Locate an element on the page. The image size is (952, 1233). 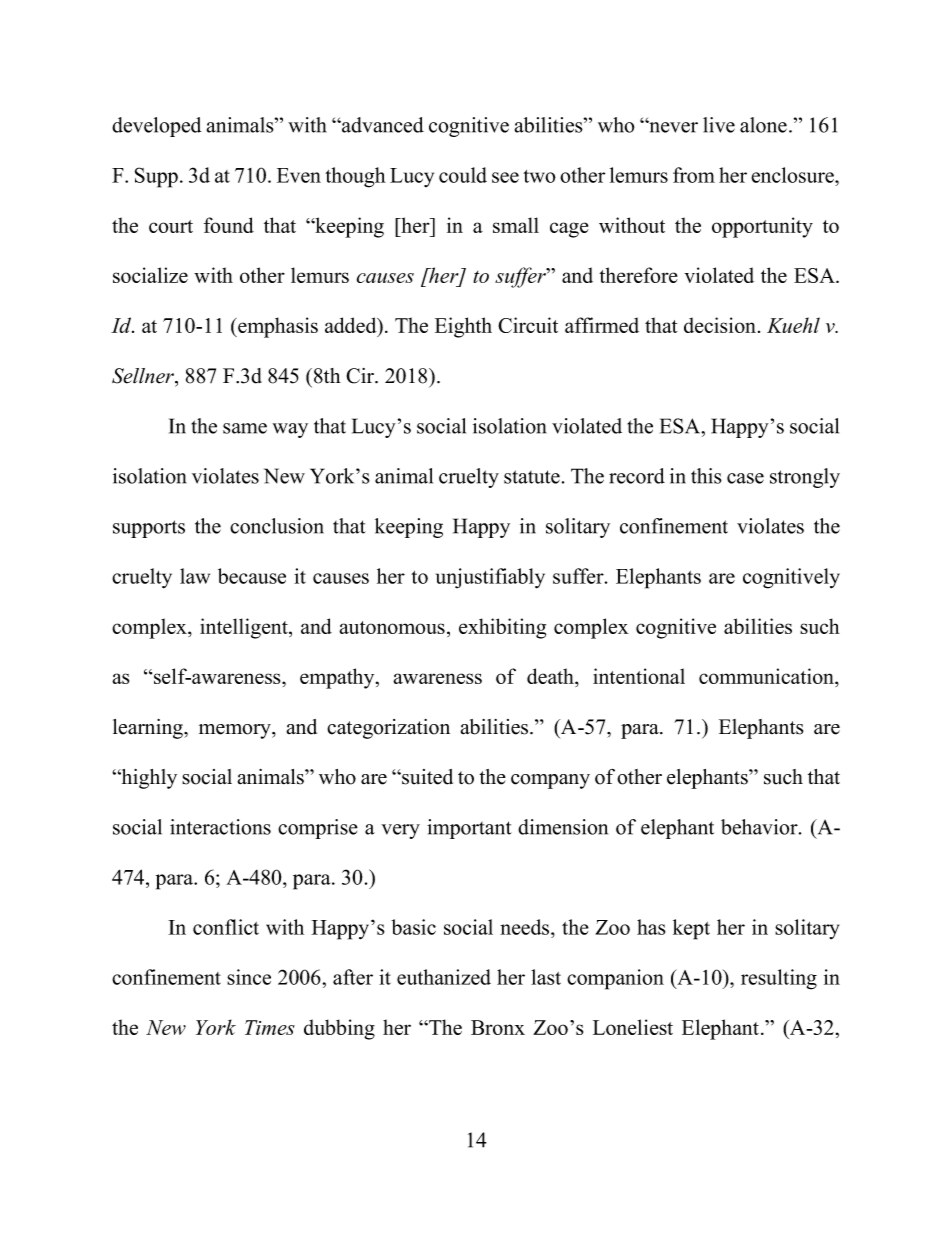
resulting is located at coordinates (779, 979).
